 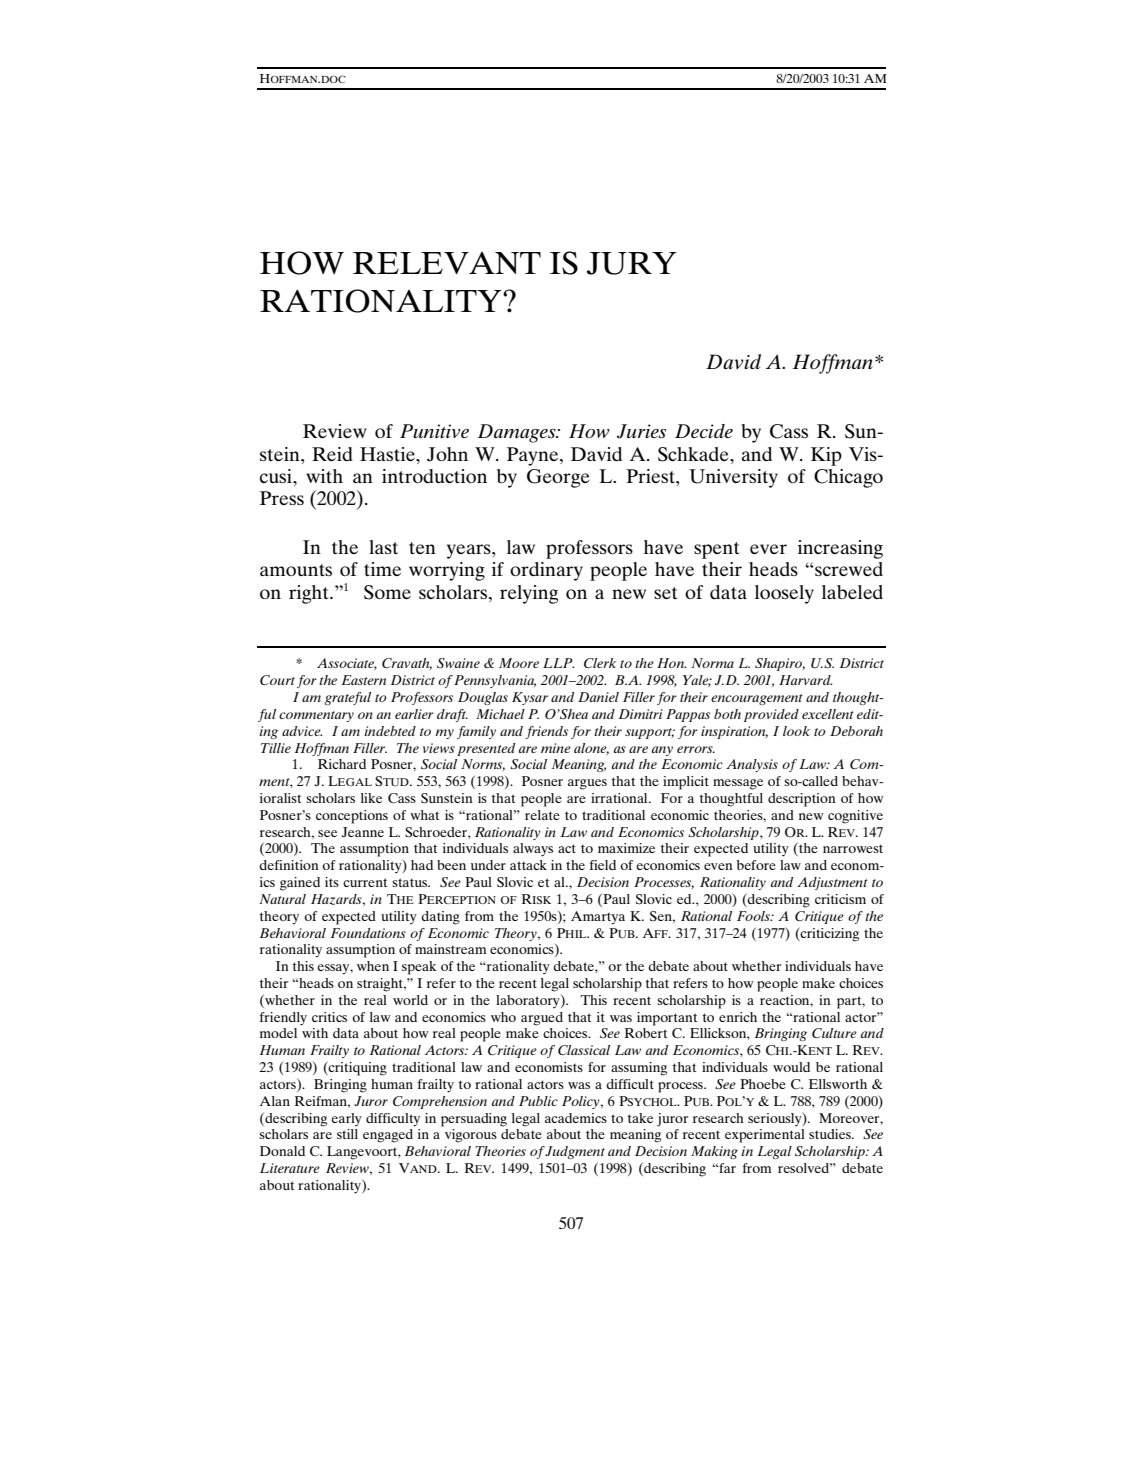 I want to click on loosely, so click(x=784, y=594).
